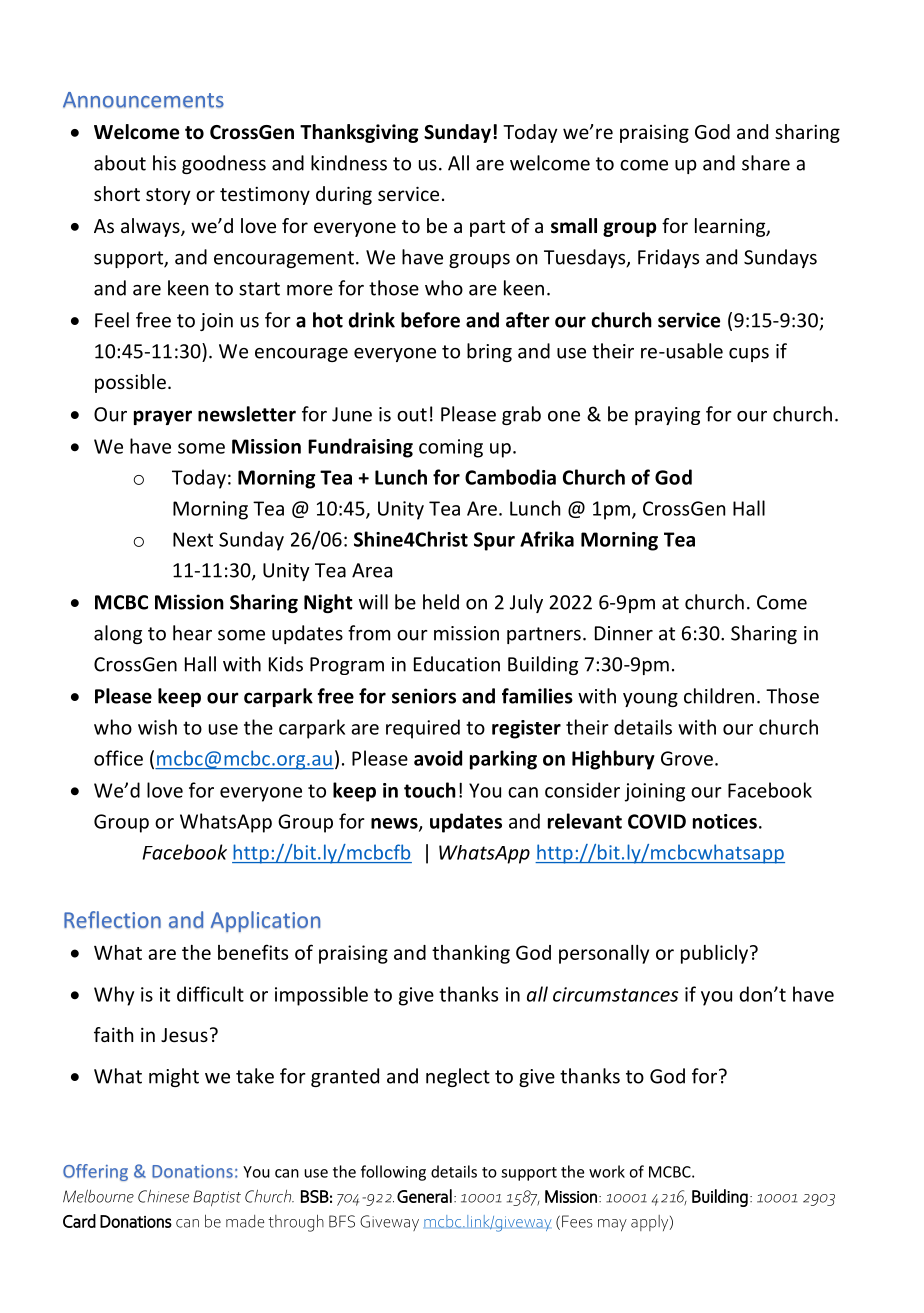 This screenshot has height=1313, width=924. Describe the element at coordinates (667, 416) in the screenshot. I see `praying` at that location.
